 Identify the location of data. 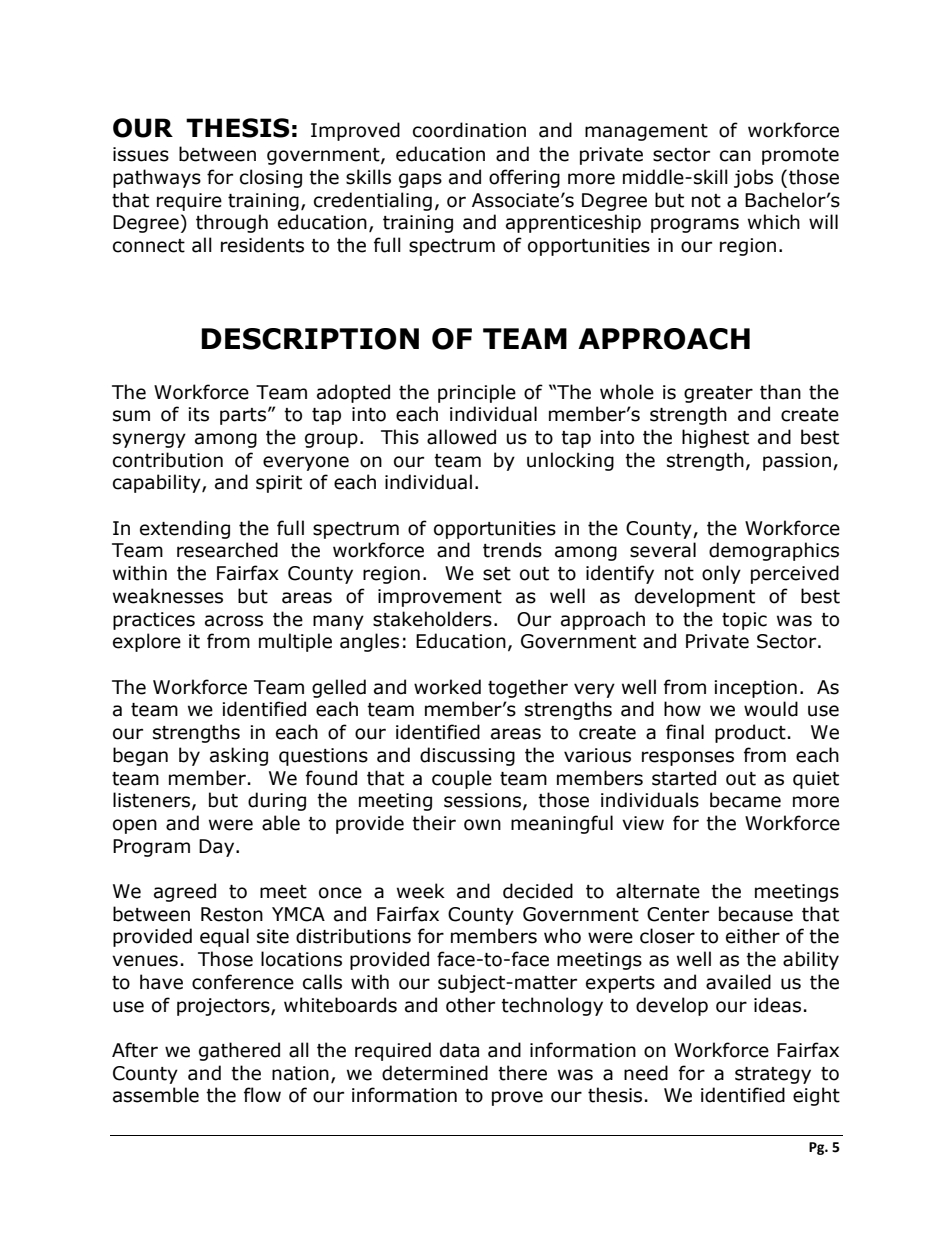
(459, 1050).
